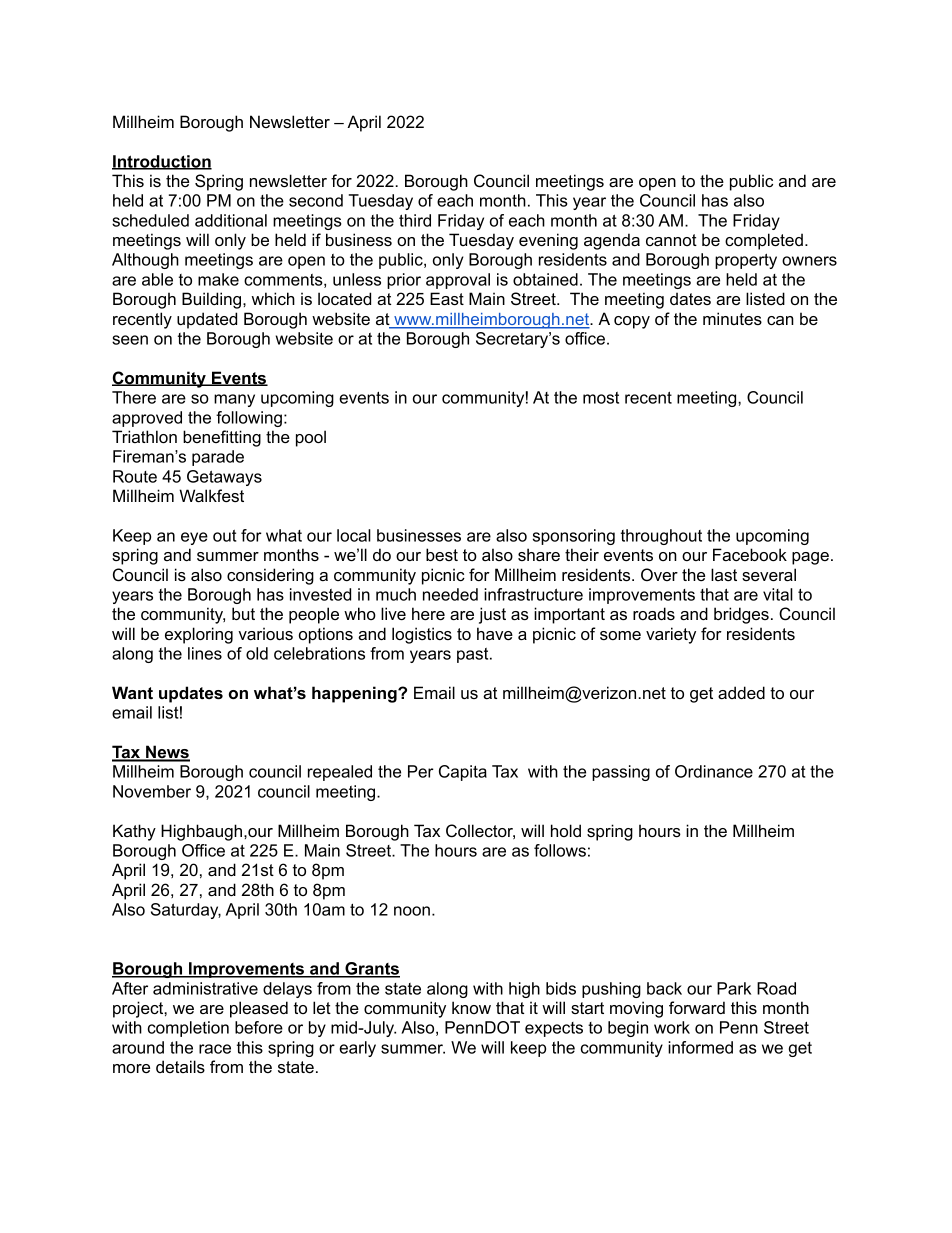 The width and height of the screenshot is (952, 1233). Describe the element at coordinates (224, 478) in the screenshot. I see `Getaways` at that location.
